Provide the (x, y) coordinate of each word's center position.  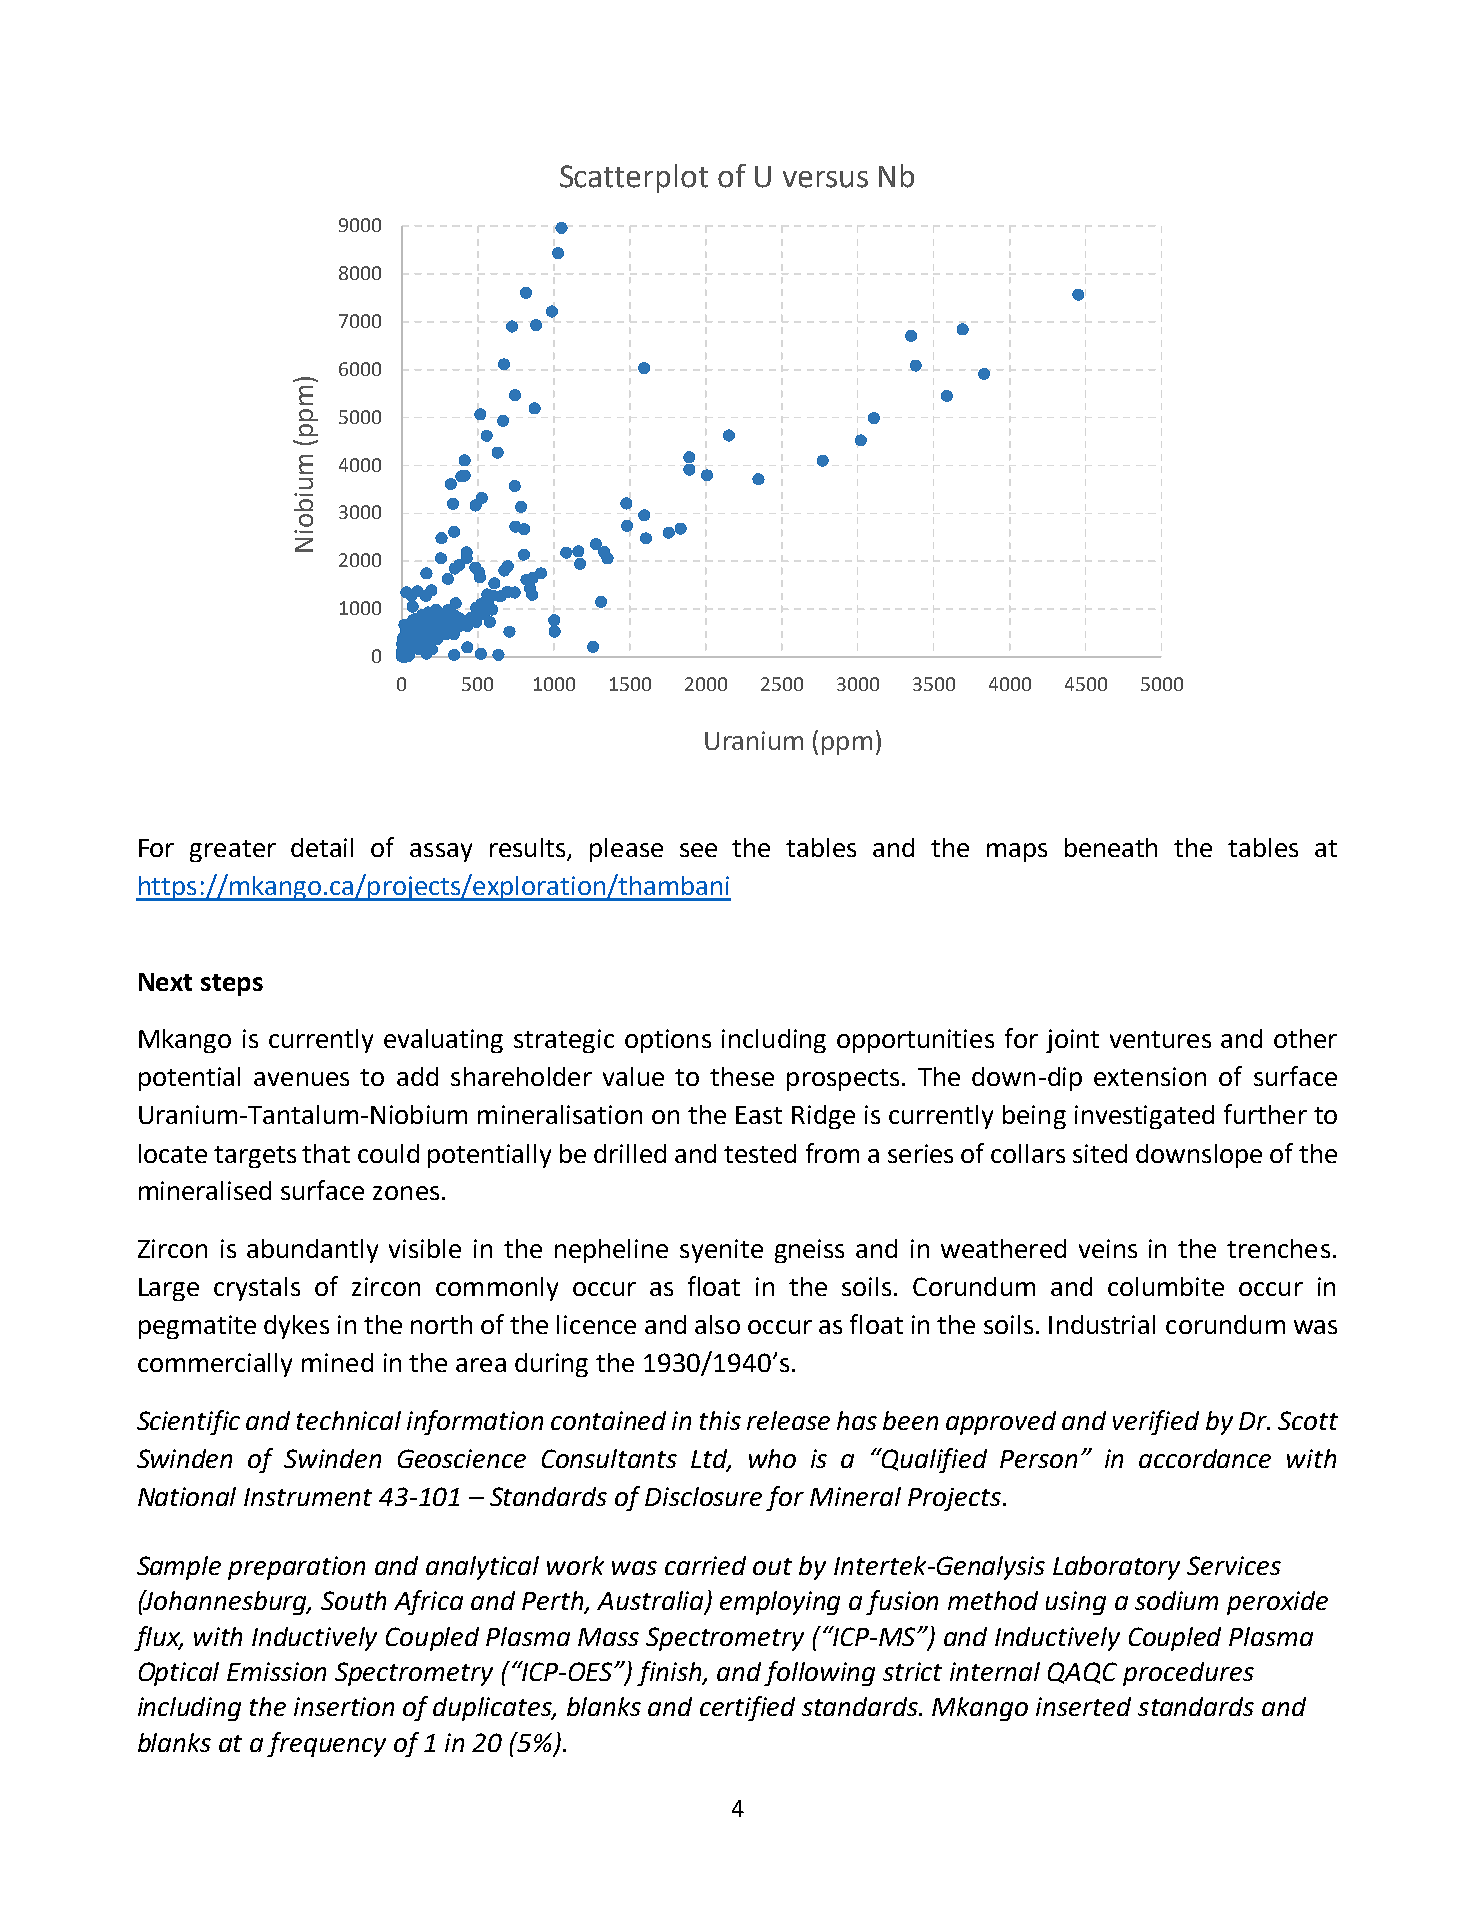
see (698, 850)
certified (747, 1708)
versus (825, 179)
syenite (721, 1251)
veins (1108, 1248)
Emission (276, 1671)
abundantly (312, 1251)
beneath (1111, 847)
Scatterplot (634, 178)
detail (322, 847)
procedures (1188, 1674)
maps (1017, 852)
